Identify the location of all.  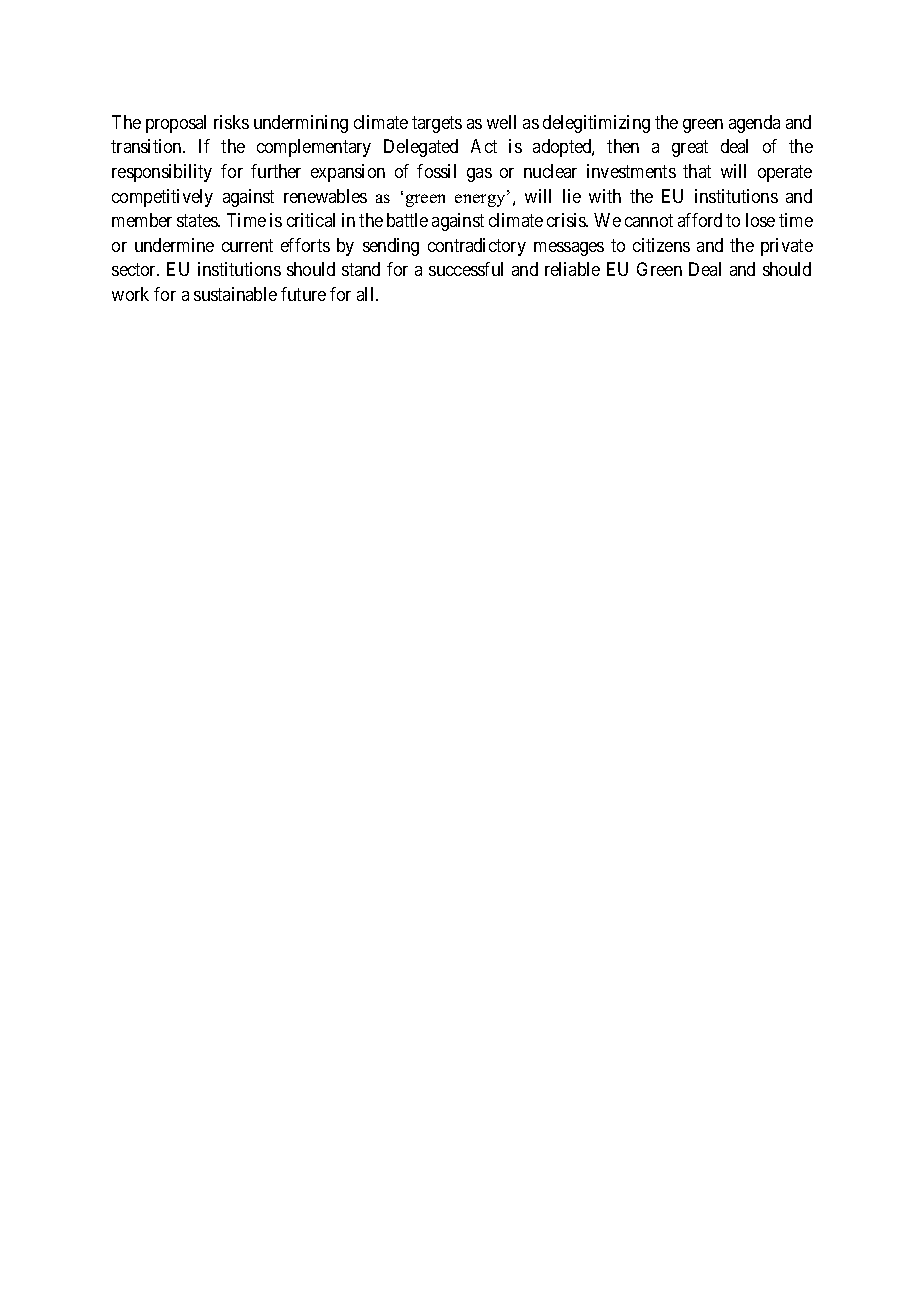
(367, 294).
